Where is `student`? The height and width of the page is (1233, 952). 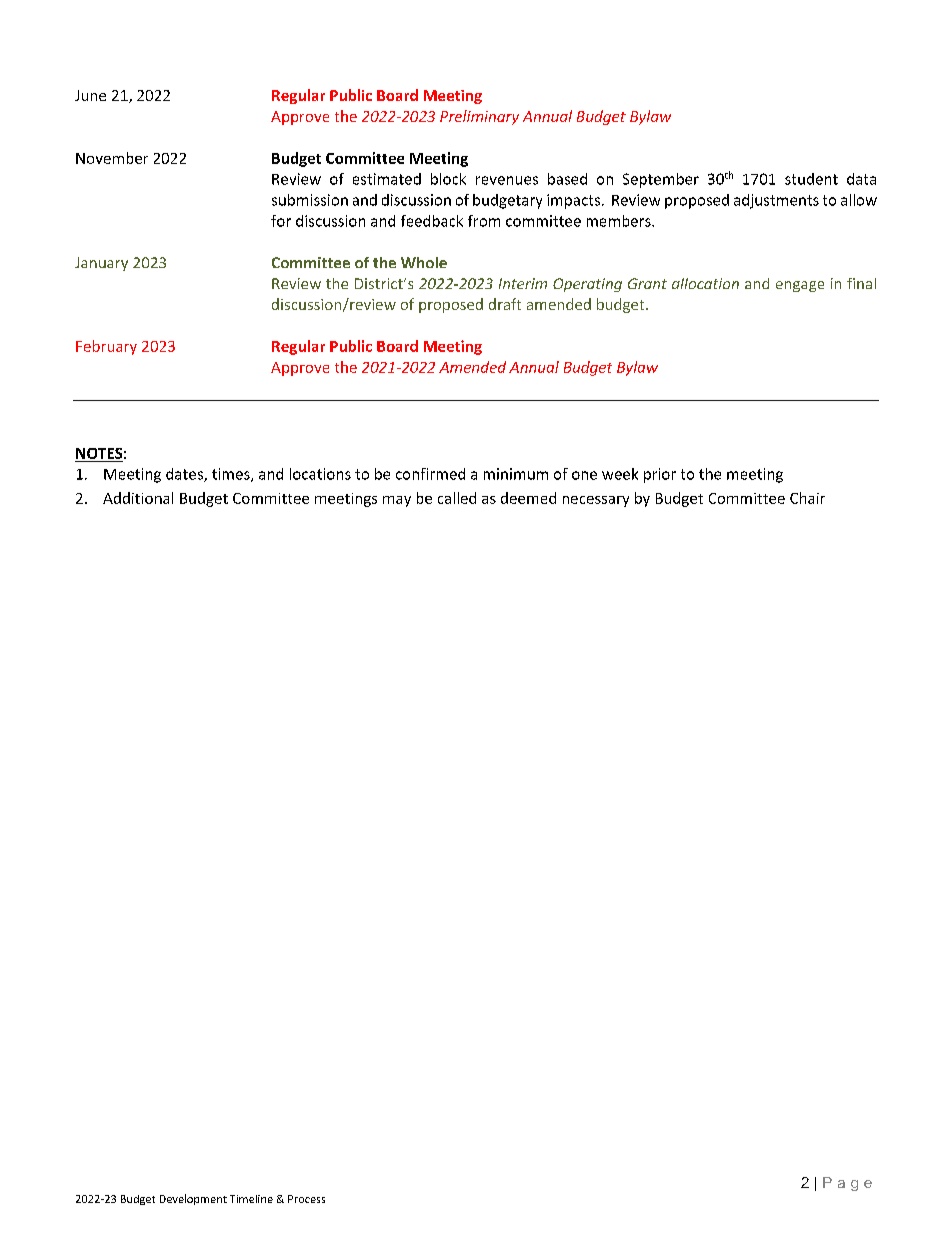 student is located at coordinates (811, 179).
